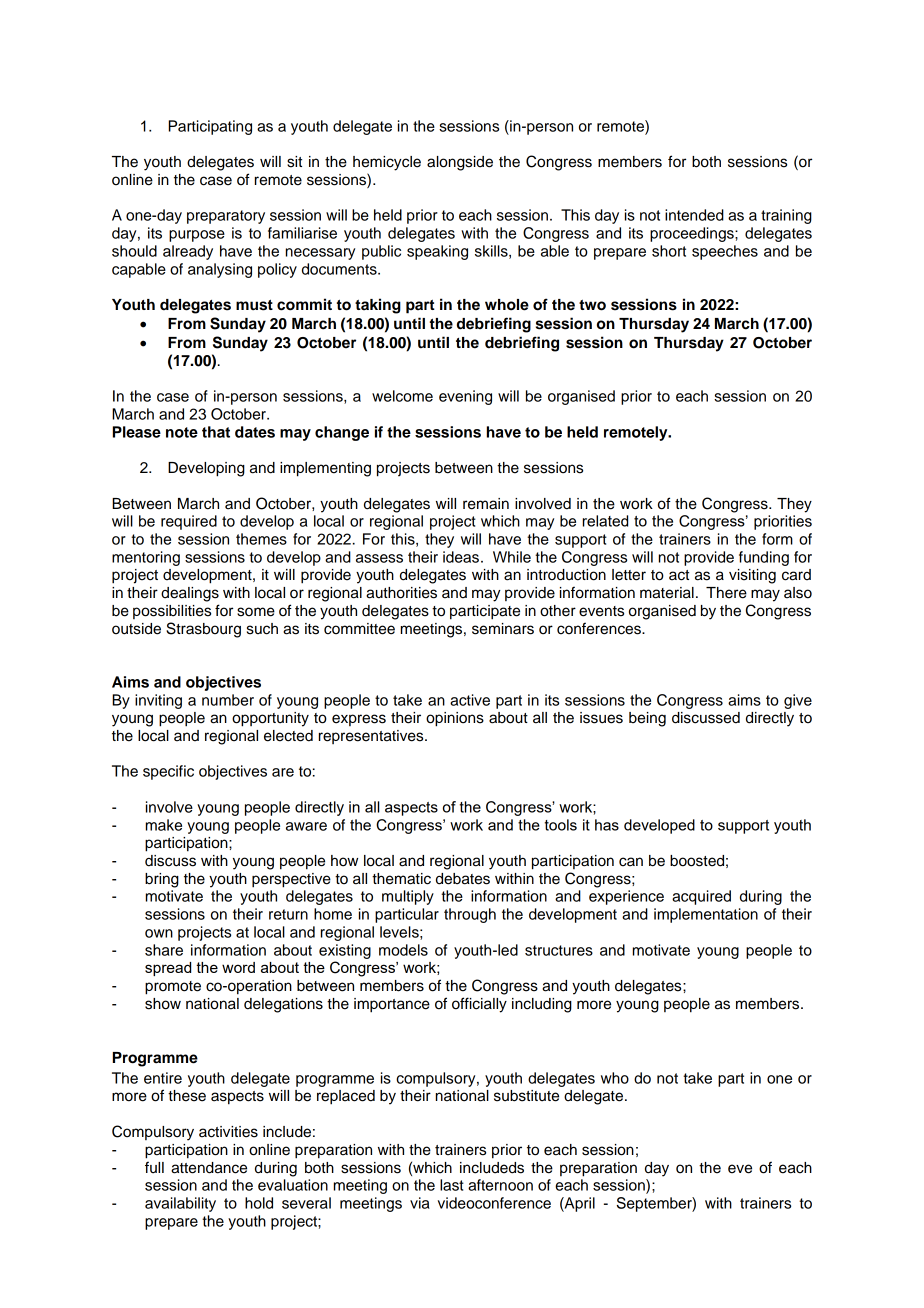 The image size is (924, 1308). I want to click on required, so click(189, 522).
